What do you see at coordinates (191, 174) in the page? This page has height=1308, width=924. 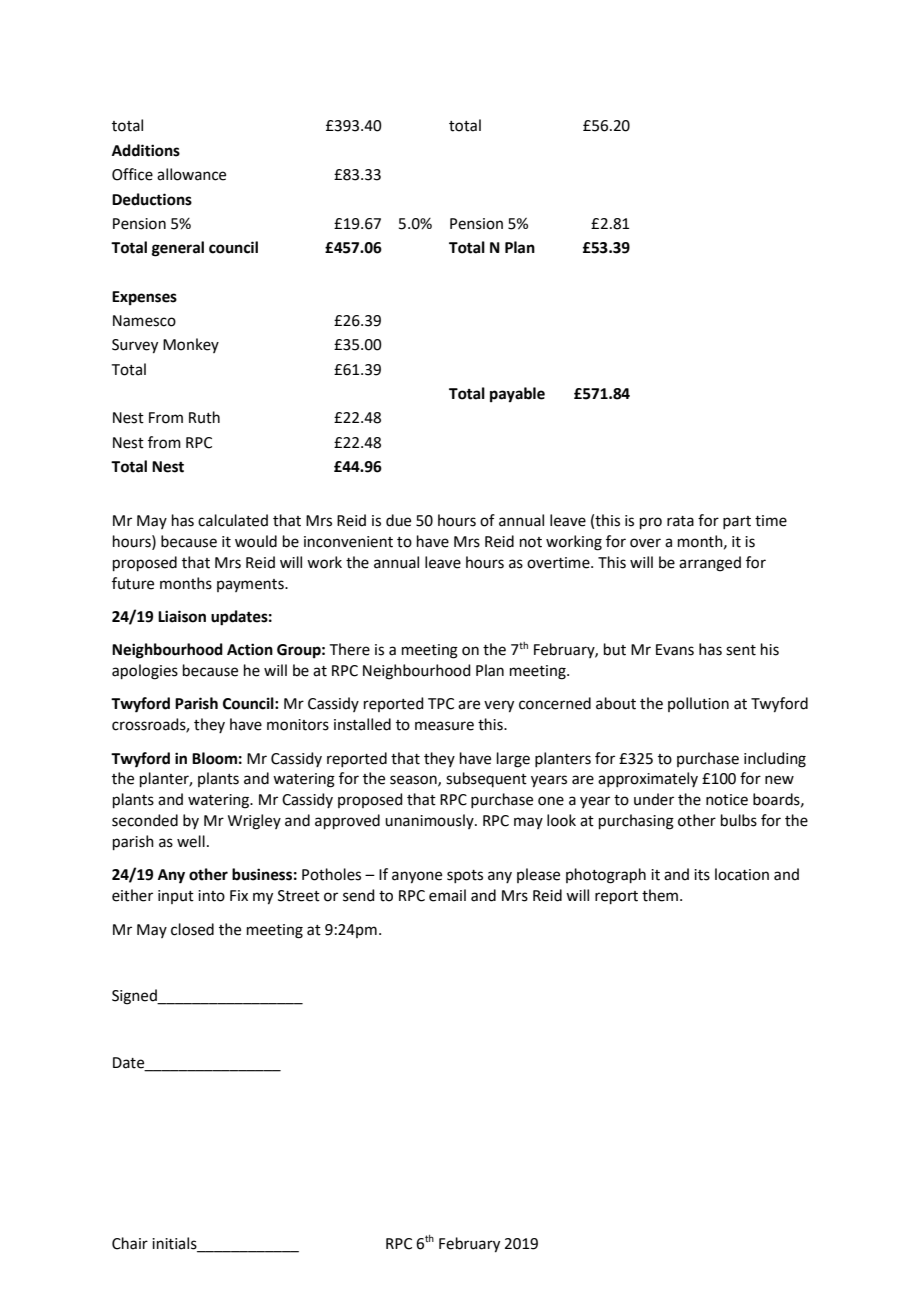 I see `allowance` at bounding box center [191, 174].
